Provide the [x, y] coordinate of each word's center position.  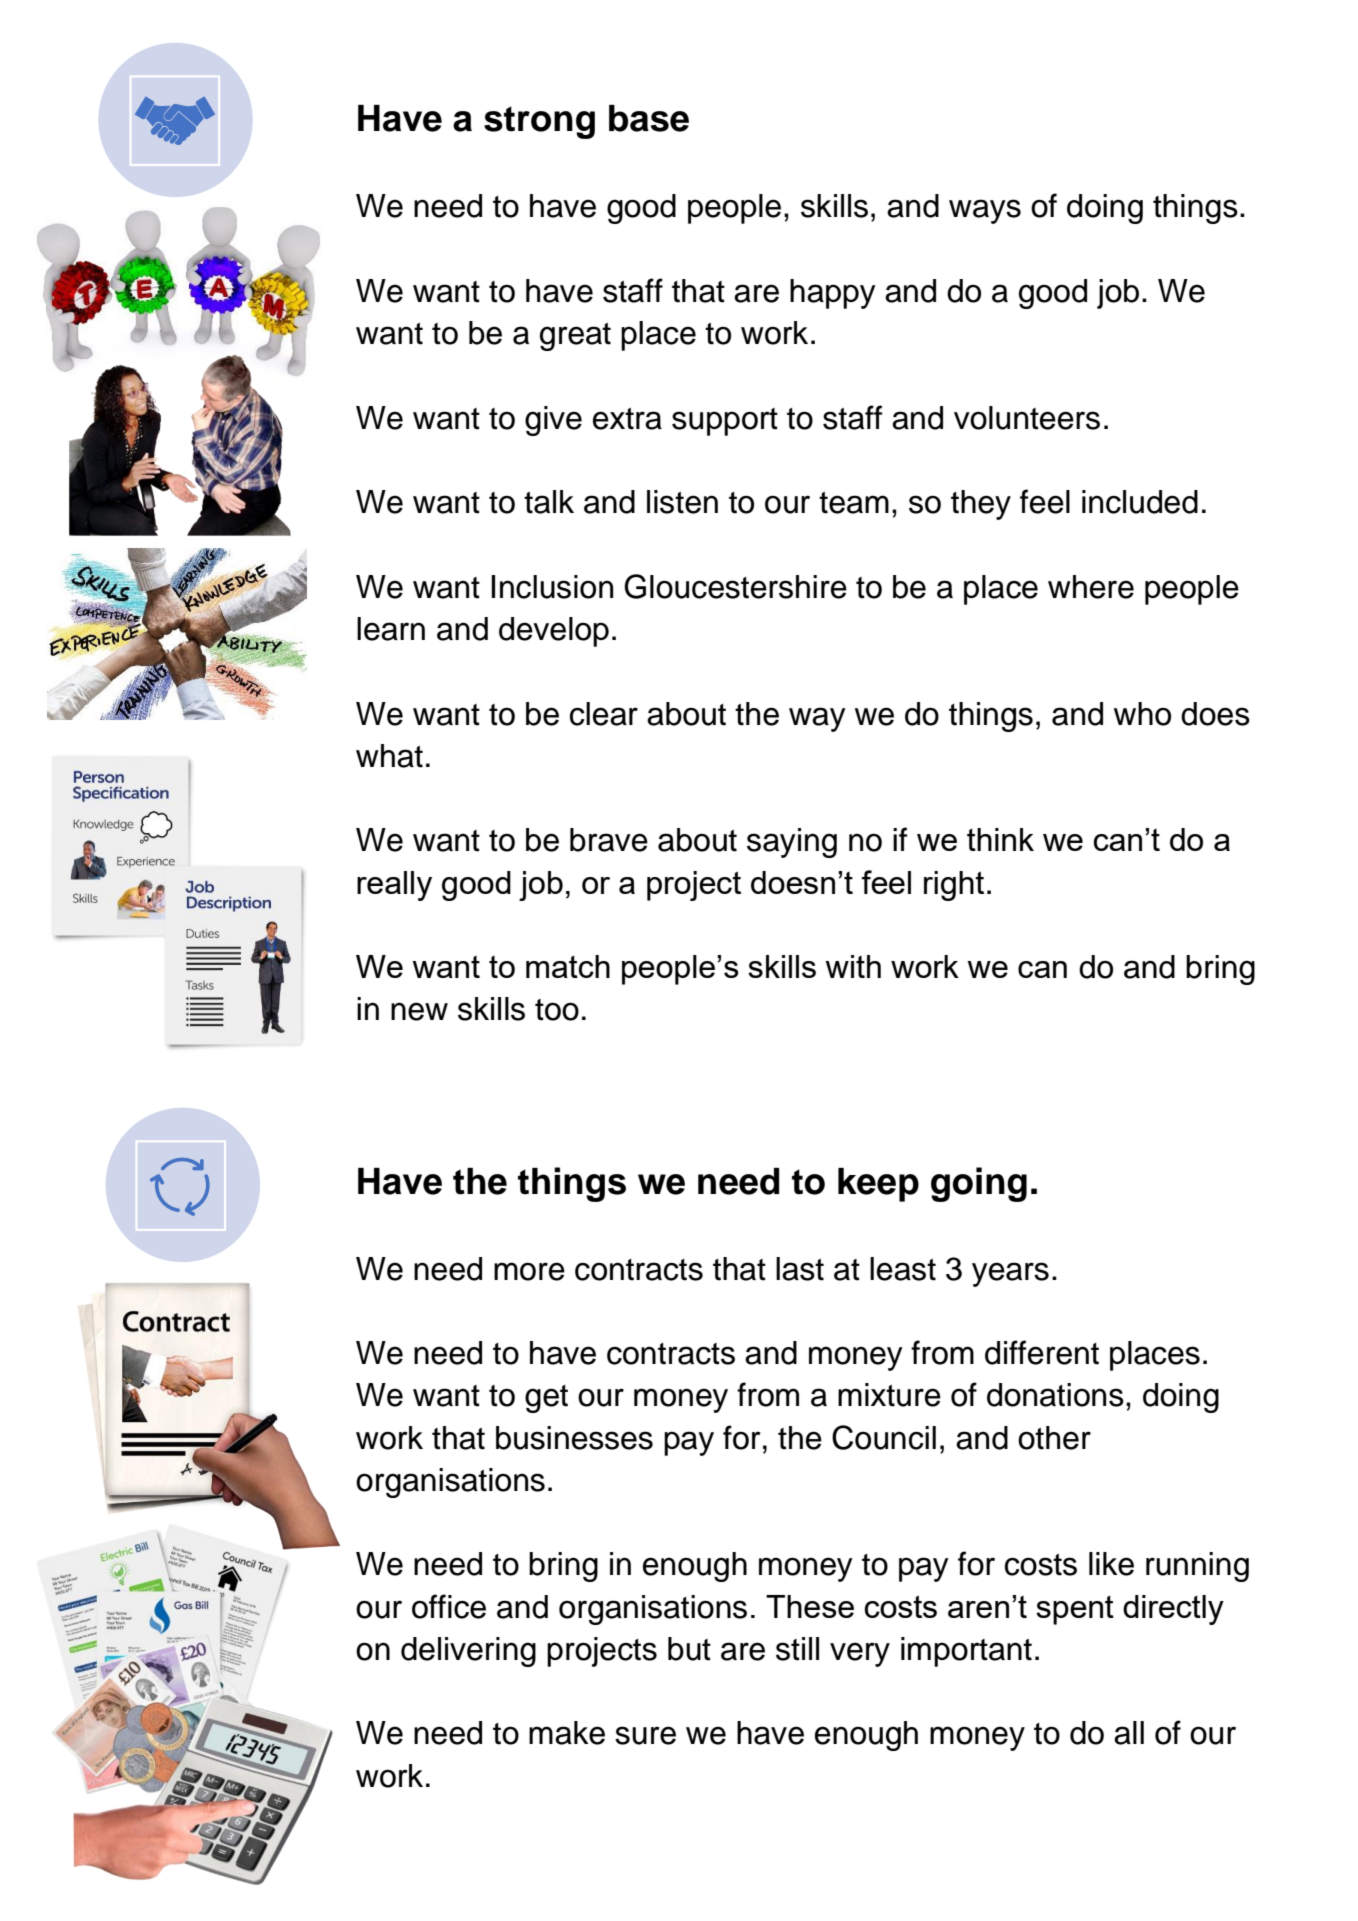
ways [985, 211]
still [797, 1649]
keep [878, 1185]
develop [554, 632]
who [1142, 714]
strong [539, 122]
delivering [468, 1652]
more [529, 1271]
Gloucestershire [735, 586]
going [979, 1184]
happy [833, 294]
